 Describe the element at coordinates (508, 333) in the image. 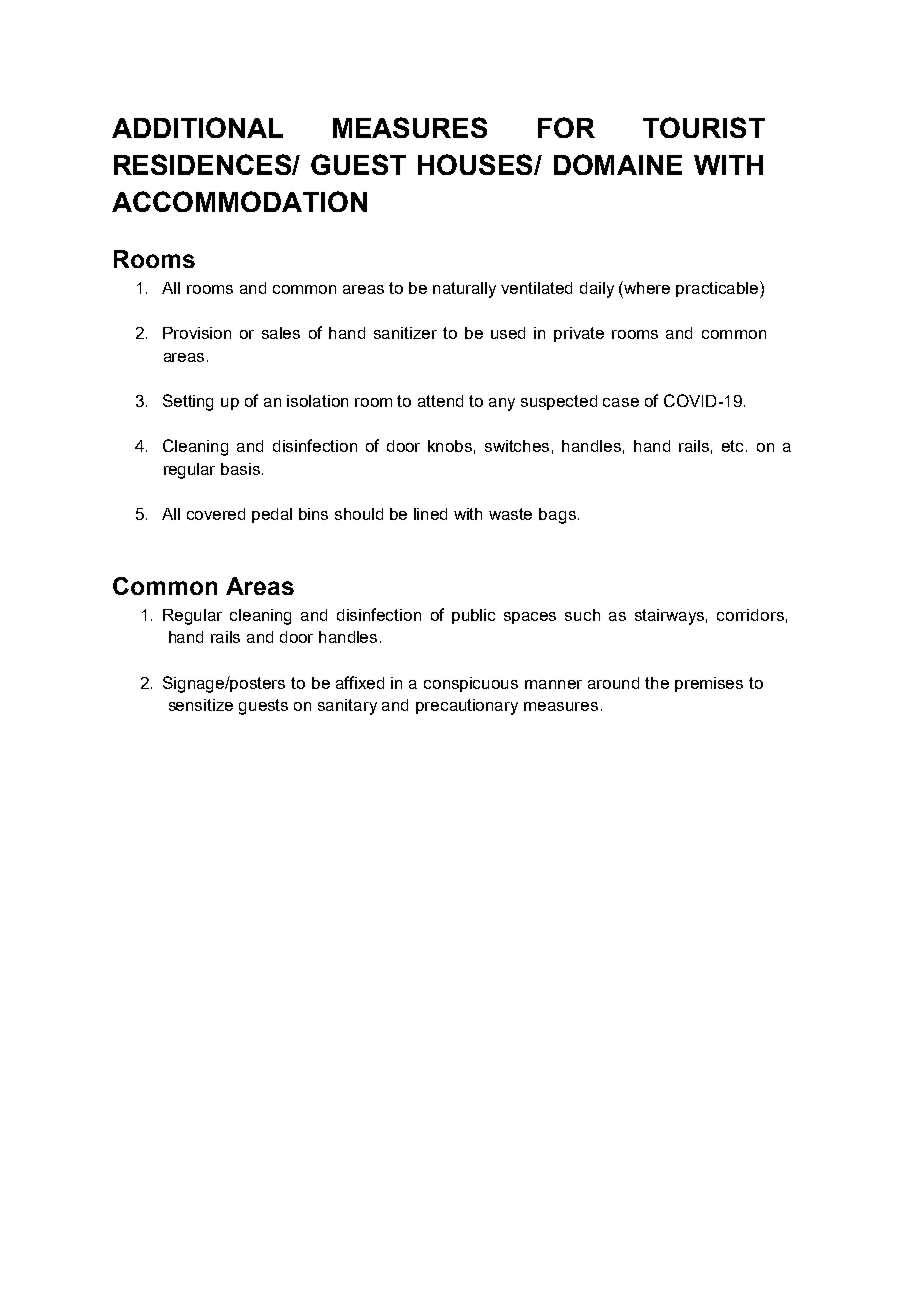

I see `used` at that location.
